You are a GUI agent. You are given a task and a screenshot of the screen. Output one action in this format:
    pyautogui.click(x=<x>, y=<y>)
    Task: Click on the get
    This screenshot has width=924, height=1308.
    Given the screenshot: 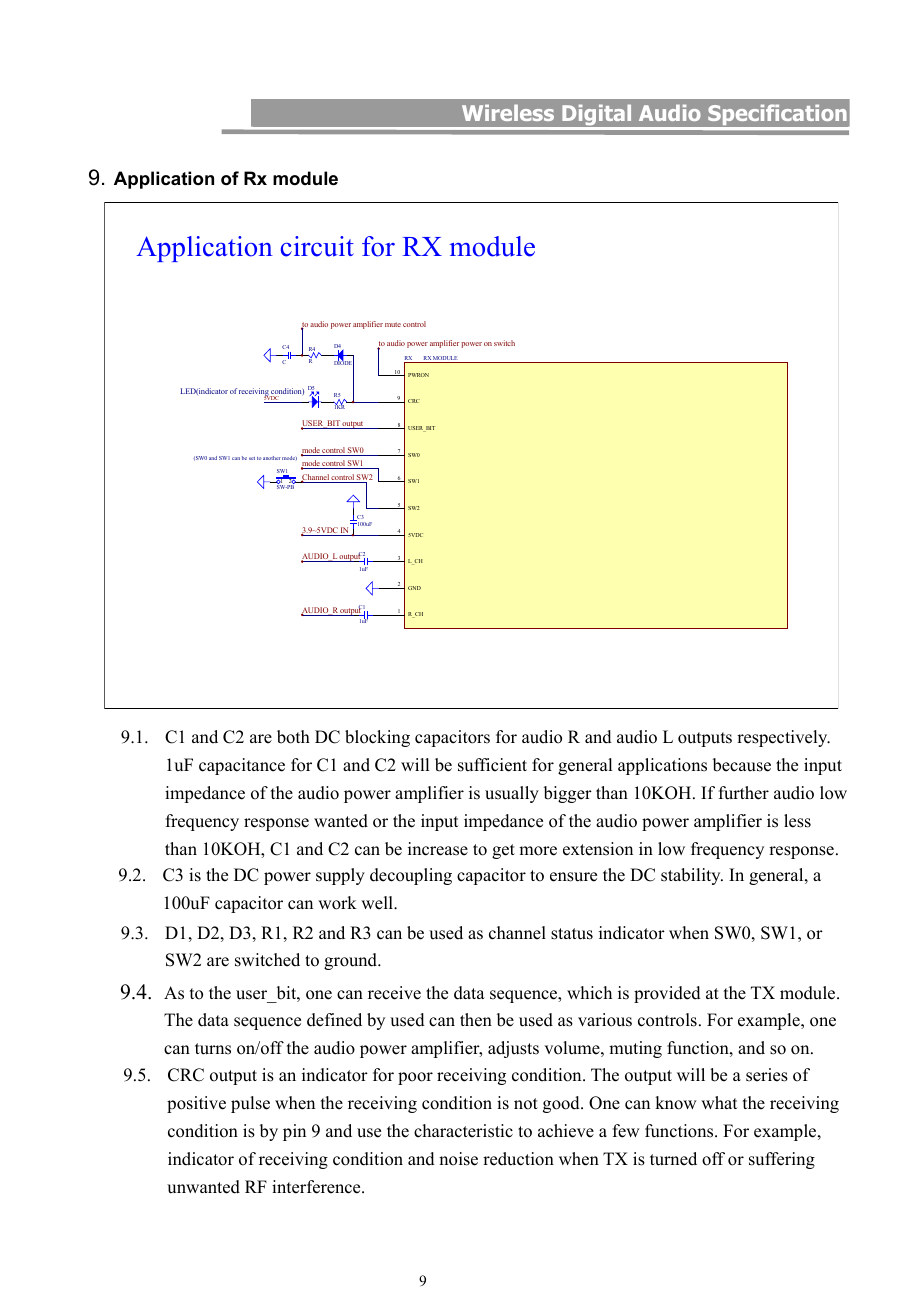 What is the action you would take?
    pyautogui.click(x=503, y=851)
